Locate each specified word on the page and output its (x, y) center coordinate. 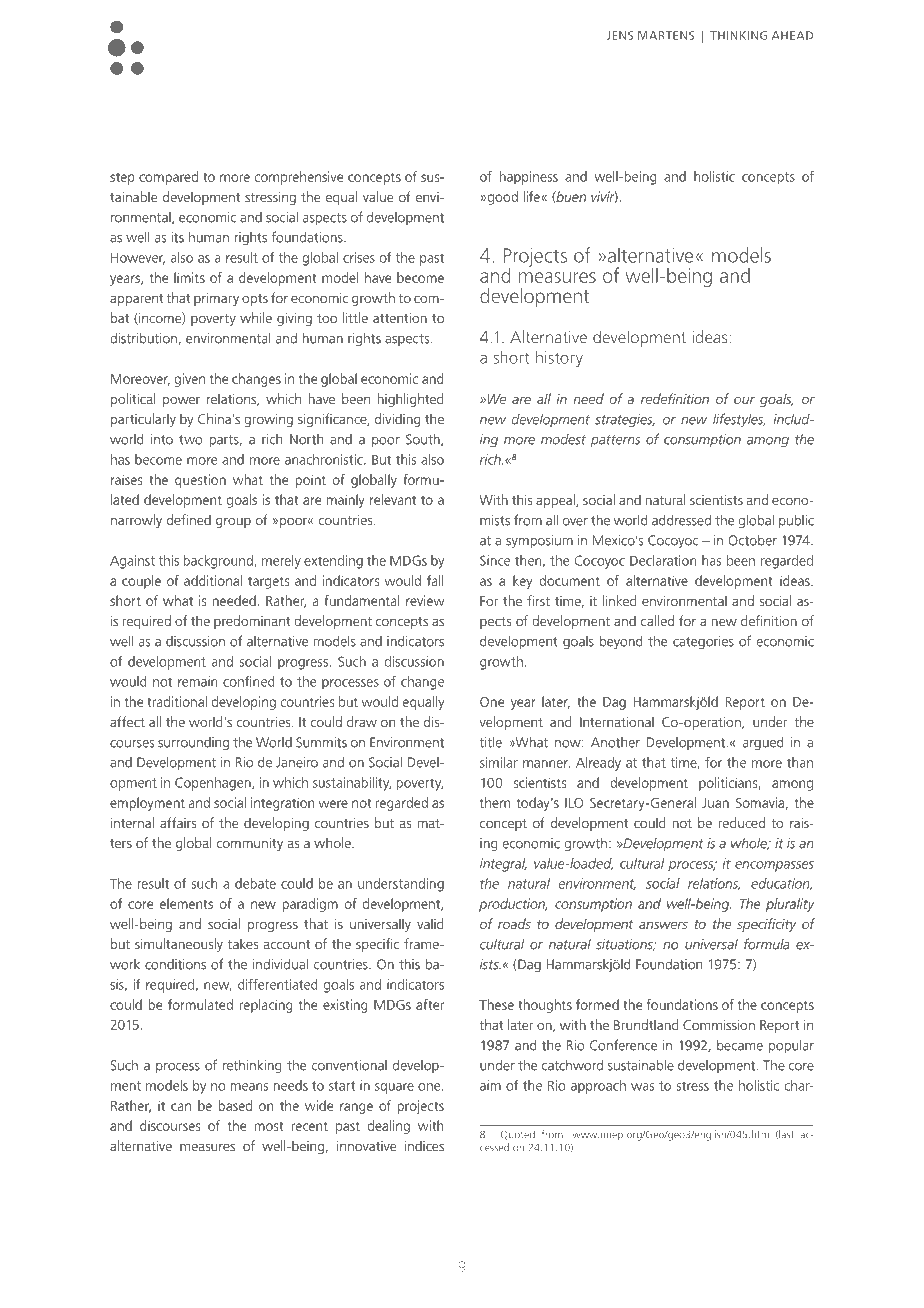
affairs (178, 822)
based (235, 1105)
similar (499, 762)
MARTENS (666, 35)
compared (168, 178)
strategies (625, 421)
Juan (715, 803)
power (181, 401)
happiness (529, 178)
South (424, 440)
